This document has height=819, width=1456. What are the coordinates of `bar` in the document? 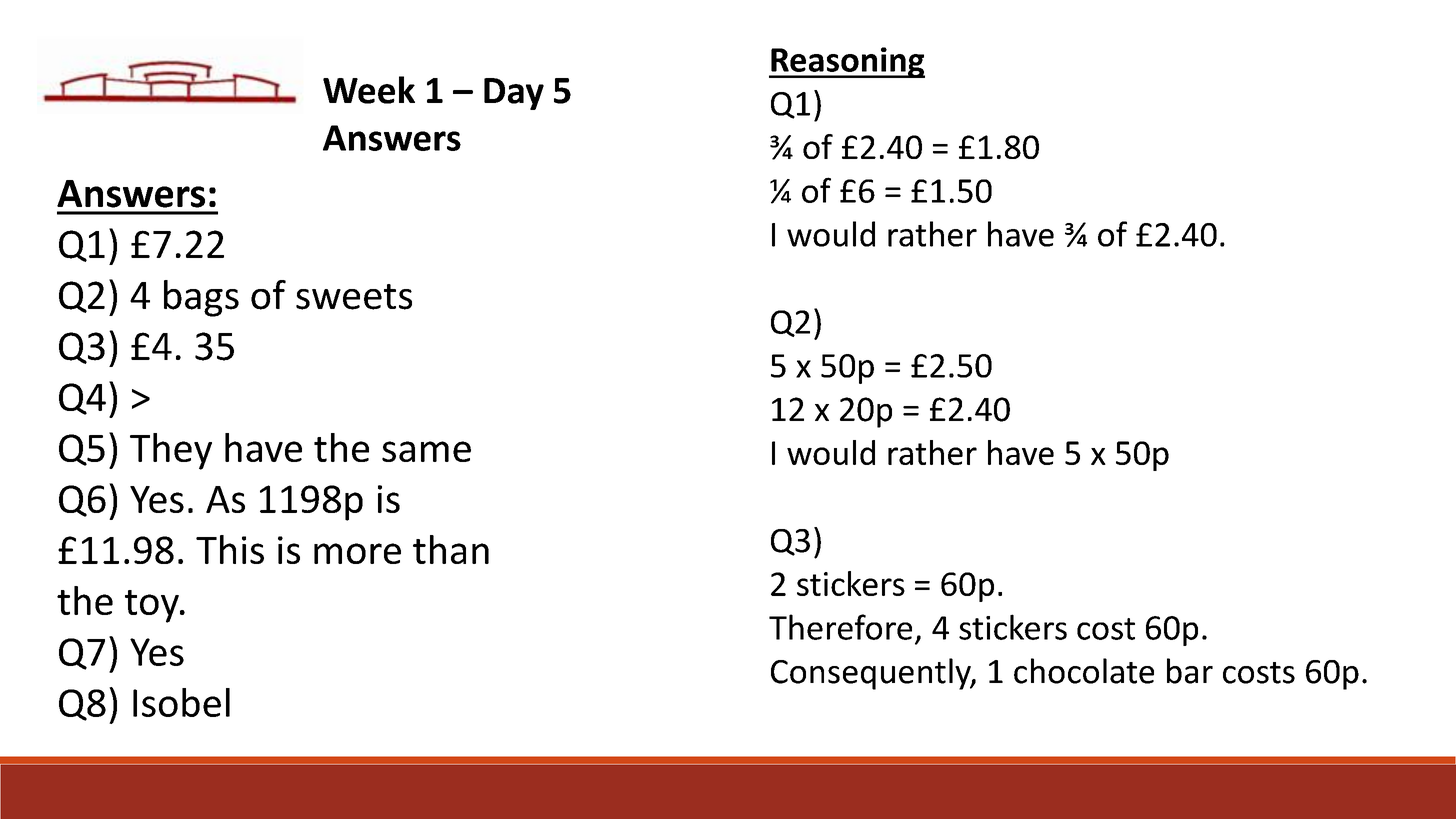 It's located at (1190, 671).
